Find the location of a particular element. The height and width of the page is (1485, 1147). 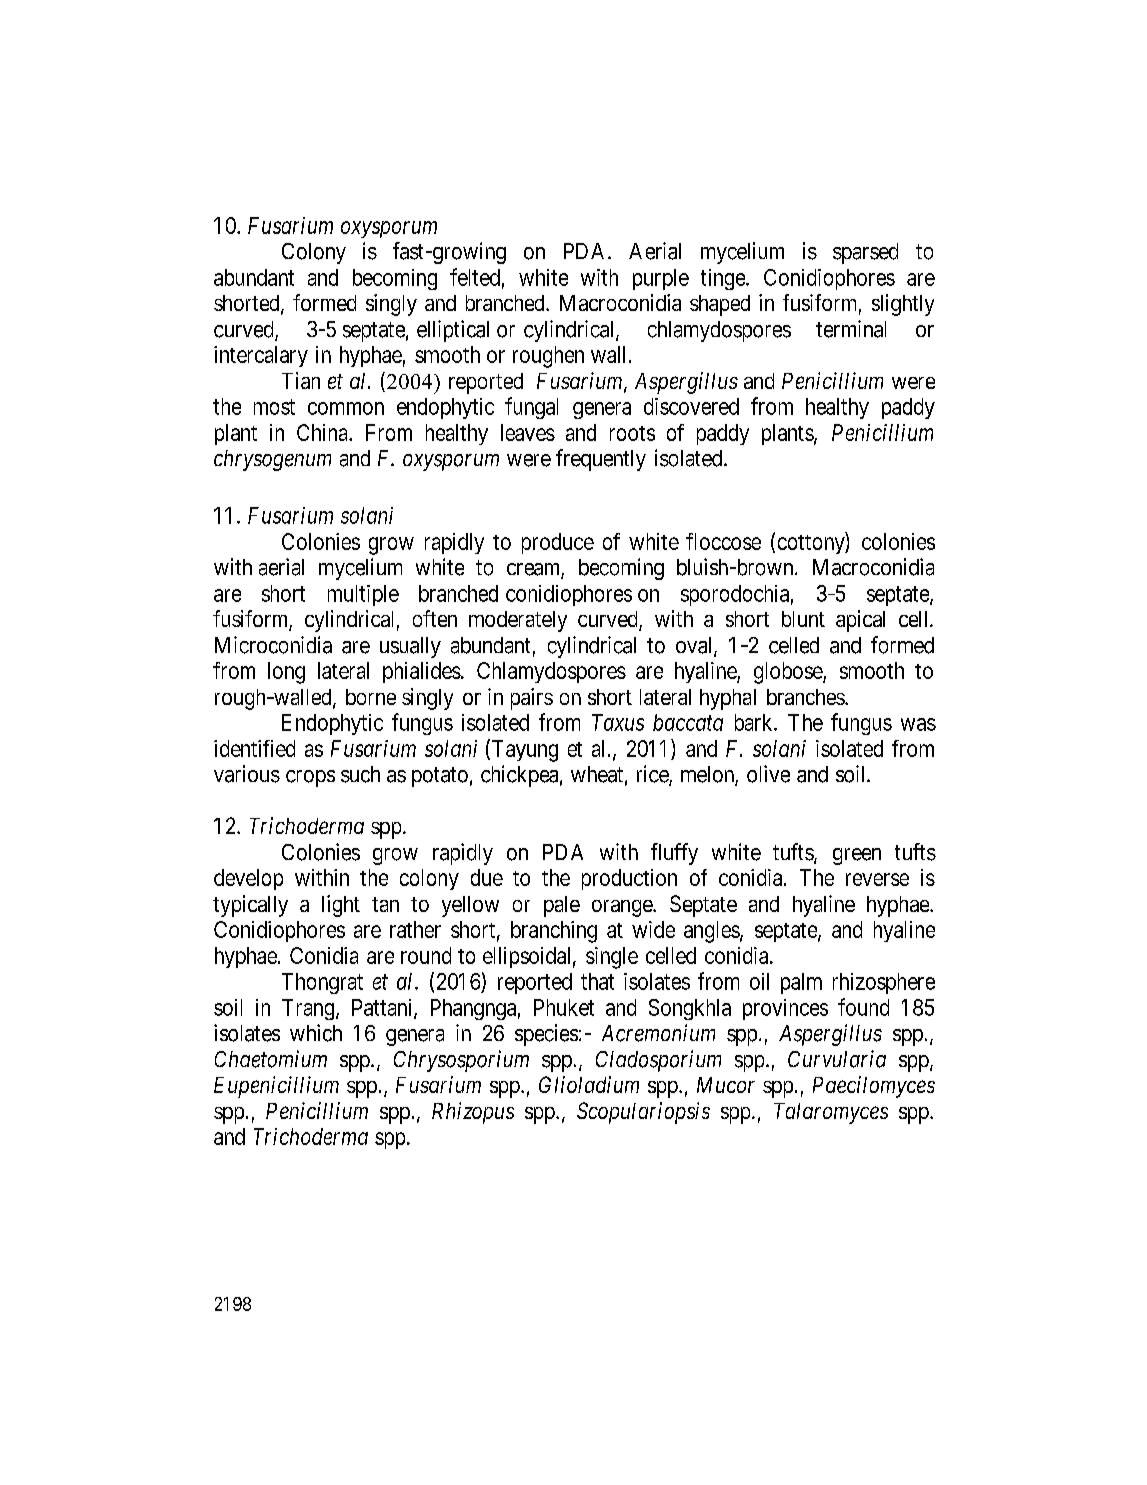

Phuket is located at coordinates (564, 1007).
